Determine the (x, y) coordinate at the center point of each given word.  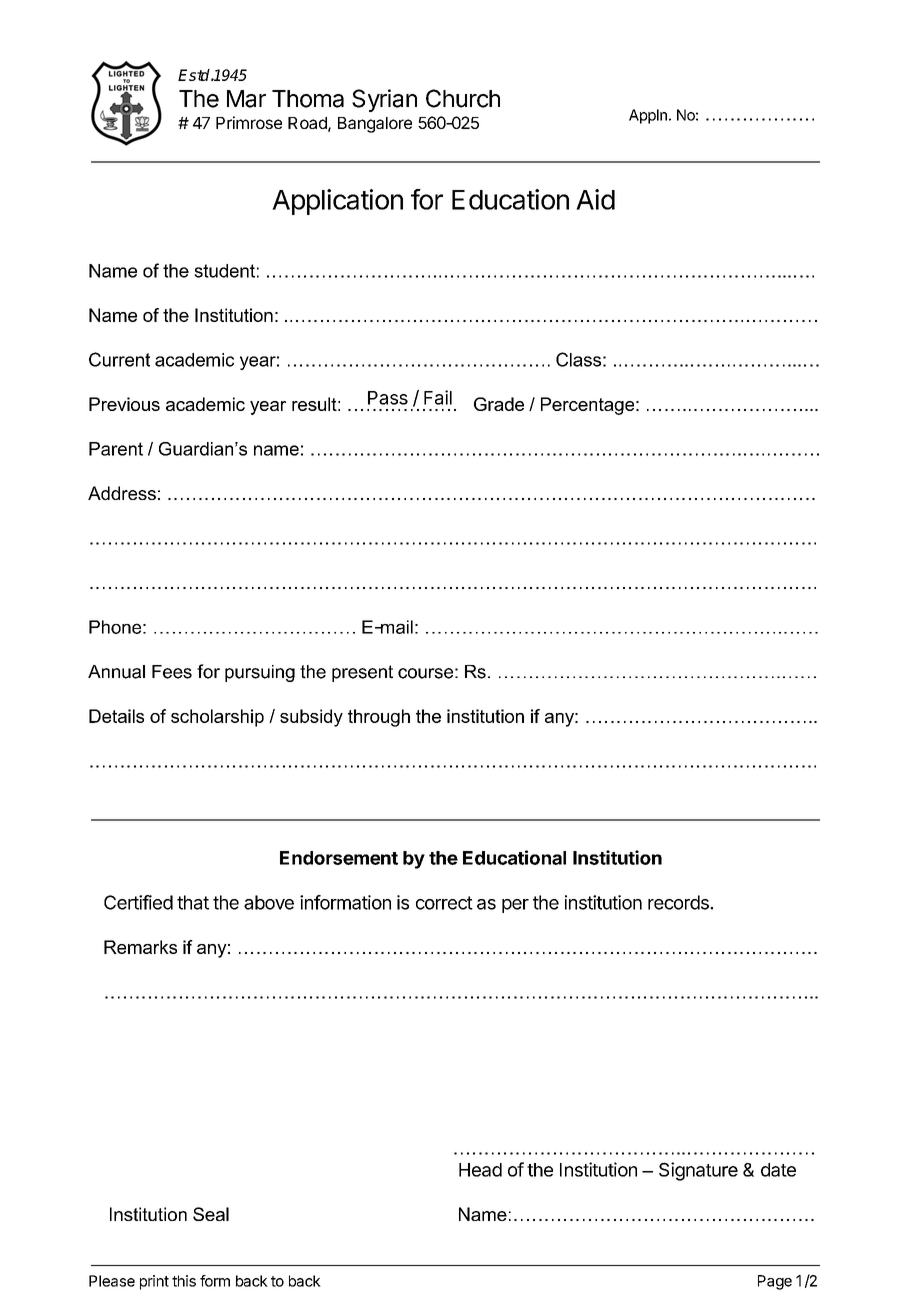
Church (463, 98)
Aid (595, 199)
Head (480, 1170)
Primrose (249, 122)
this (184, 1281)
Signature (698, 1171)
